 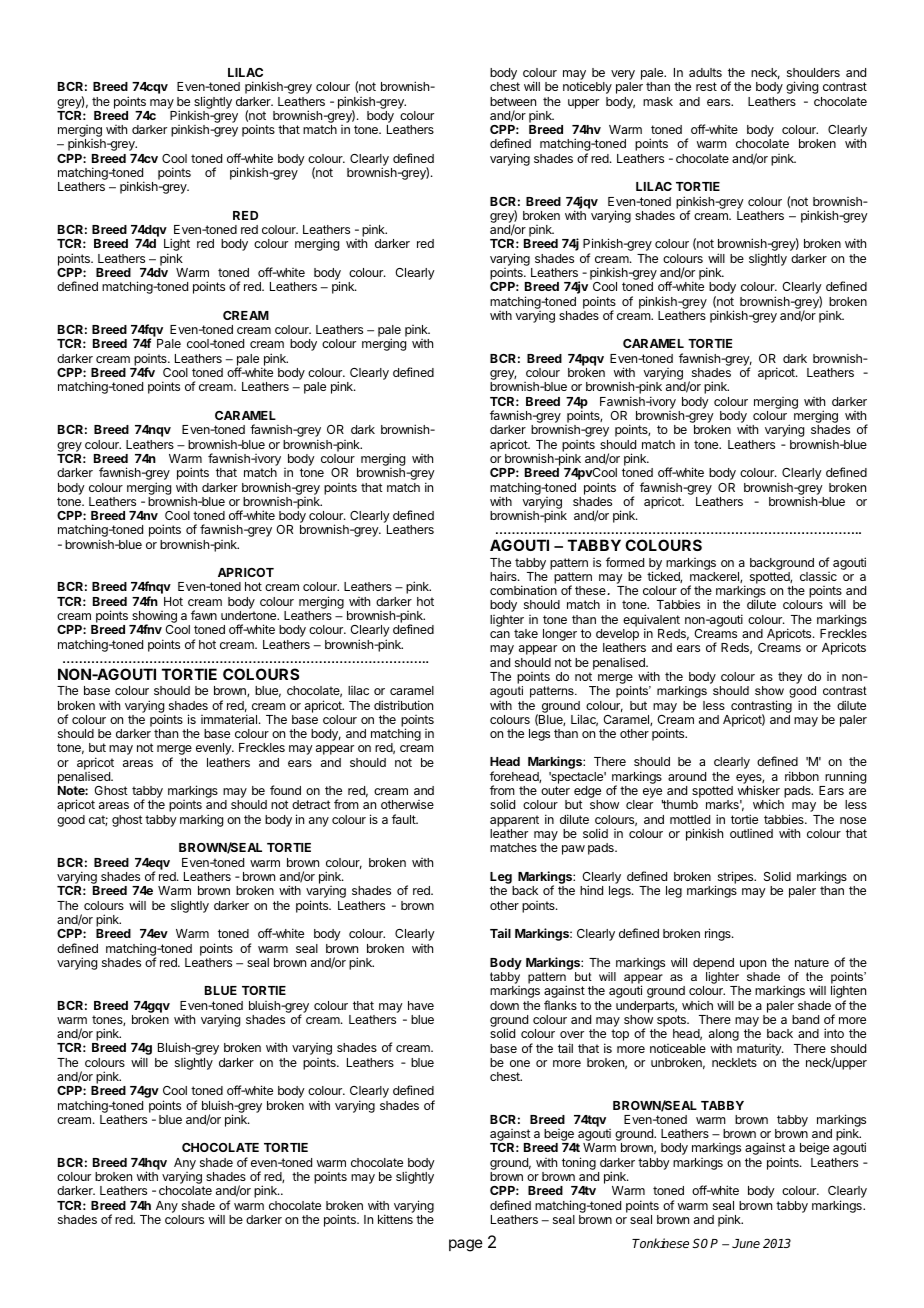 What do you see at coordinates (526, 633) in the image?
I see `take` at bounding box center [526, 633].
